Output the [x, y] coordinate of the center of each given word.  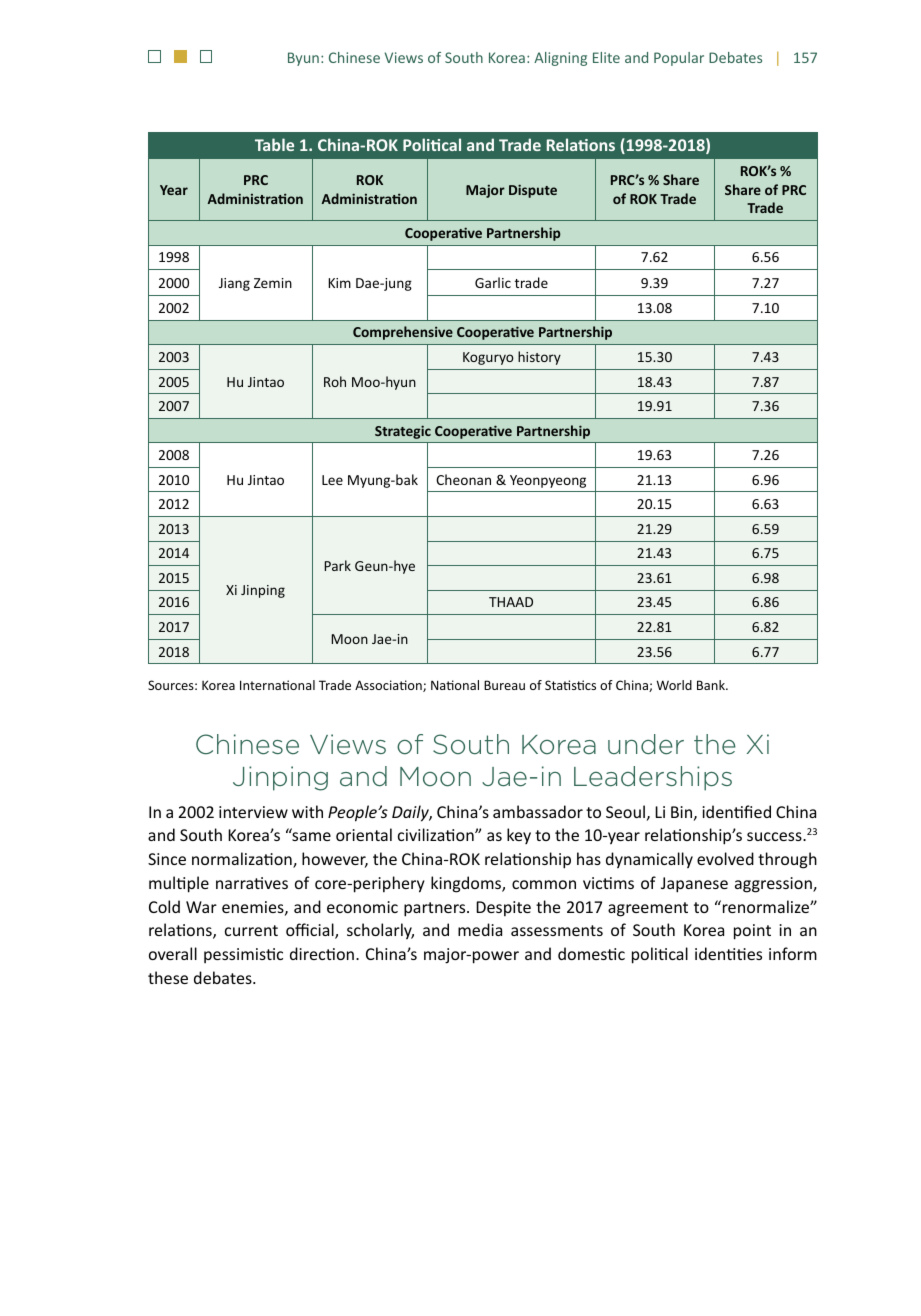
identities [728, 953]
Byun [303, 59]
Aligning [560, 59]
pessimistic [243, 955]
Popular [679, 59]
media [480, 929]
